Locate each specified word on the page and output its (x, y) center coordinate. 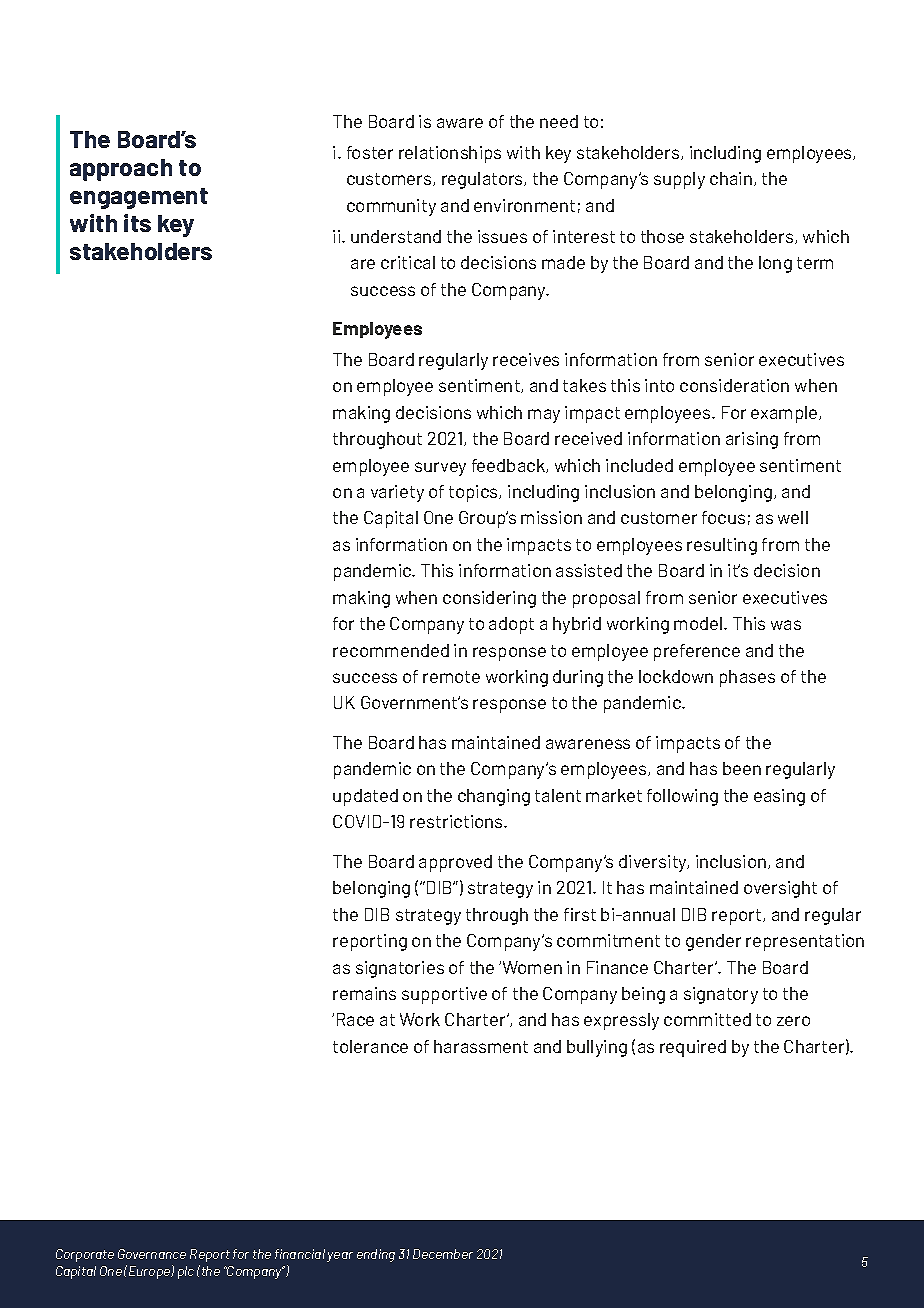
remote (451, 677)
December (443, 1254)
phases (747, 678)
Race (355, 1019)
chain (732, 179)
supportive (444, 995)
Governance (152, 1254)
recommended (391, 650)
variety (397, 493)
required (693, 1048)
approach (121, 170)
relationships (450, 154)
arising (752, 440)
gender (713, 942)
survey (440, 469)
